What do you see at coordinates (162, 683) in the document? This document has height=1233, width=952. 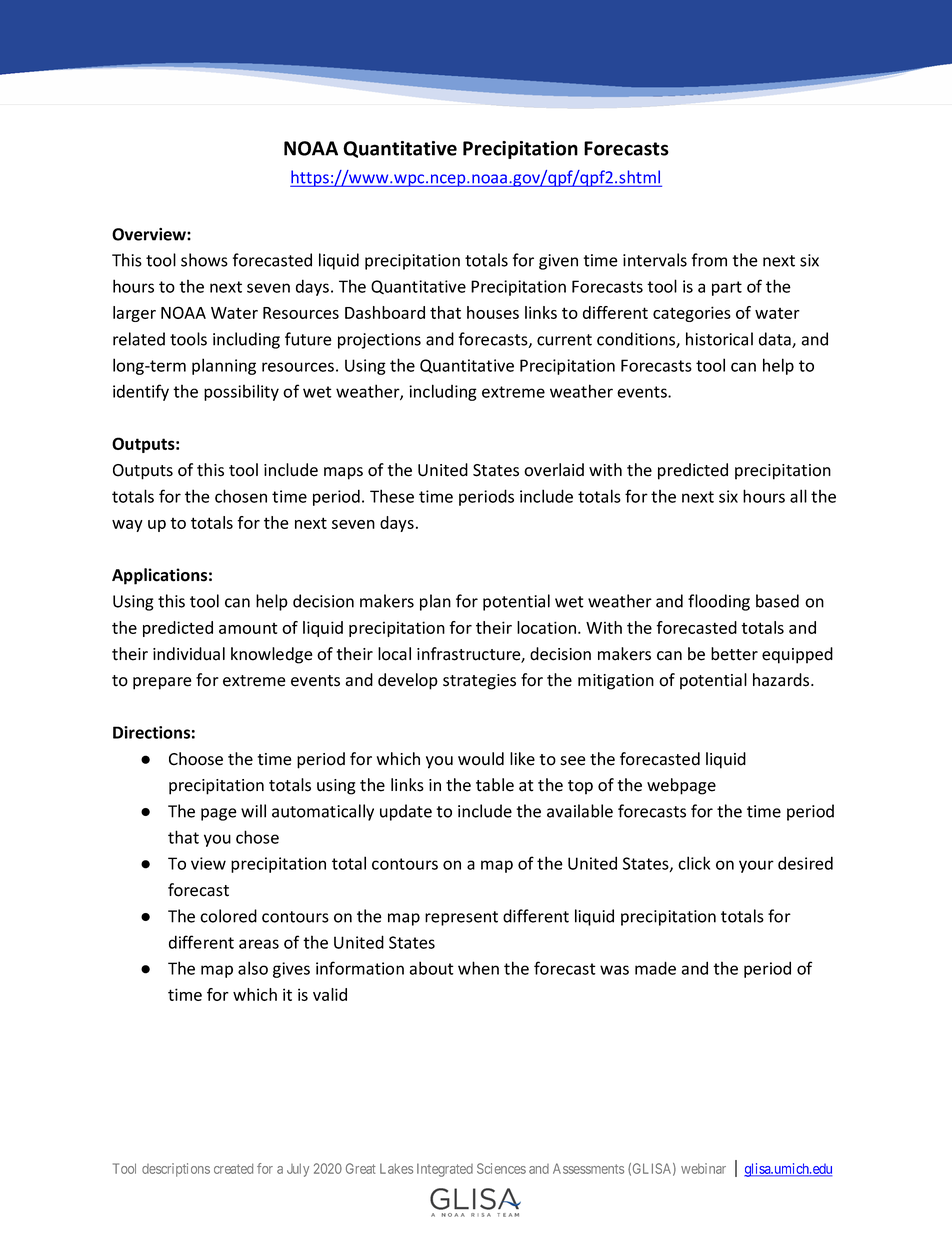 I see `prepare` at bounding box center [162, 683].
